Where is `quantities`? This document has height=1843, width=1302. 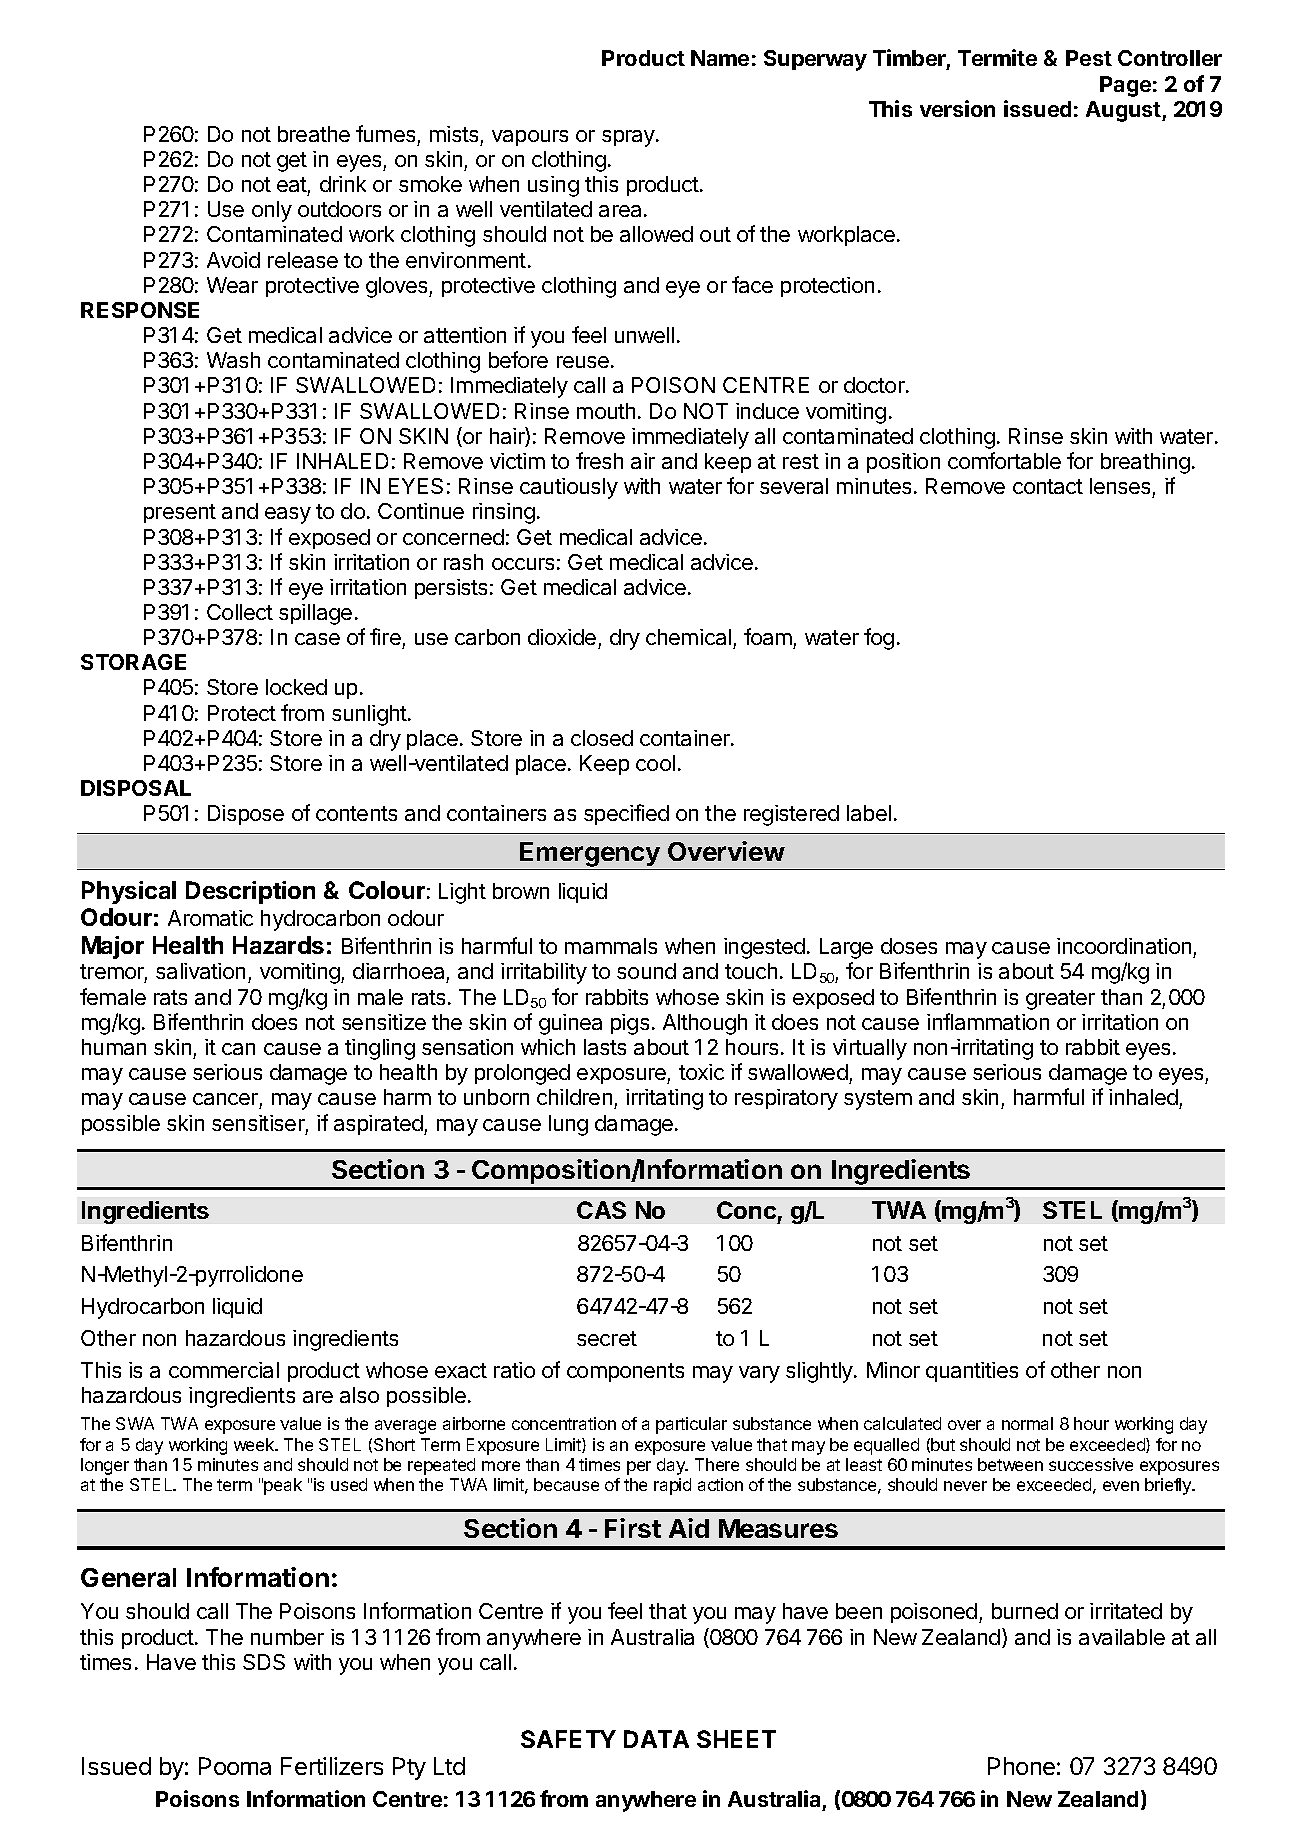
quantities is located at coordinates (972, 1372).
